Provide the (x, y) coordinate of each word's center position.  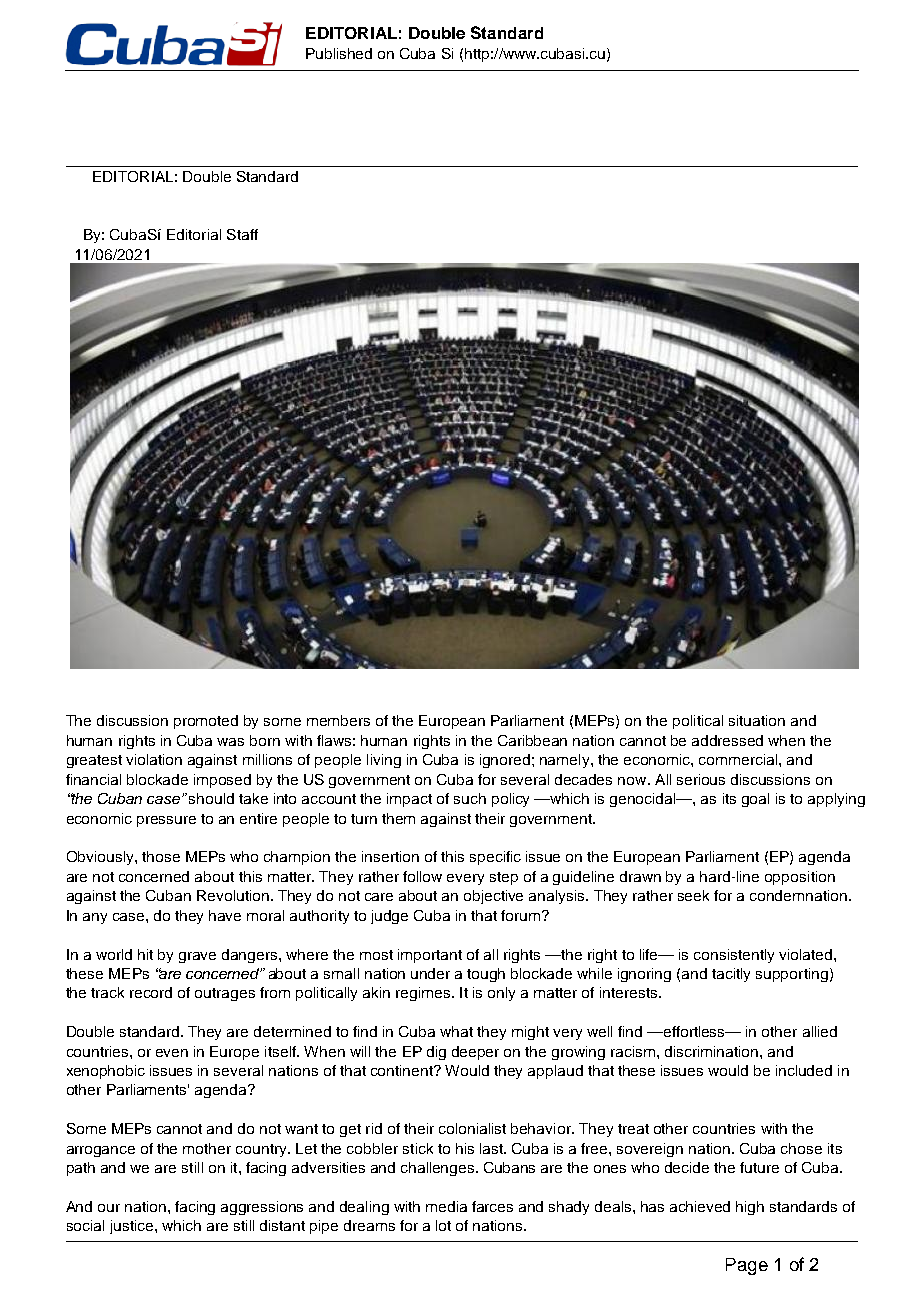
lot (443, 1225)
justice (133, 1227)
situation (757, 720)
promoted (206, 722)
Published (339, 53)
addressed (727, 740)
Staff (242, 234)
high (750, 1208)
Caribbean (532, 740)
